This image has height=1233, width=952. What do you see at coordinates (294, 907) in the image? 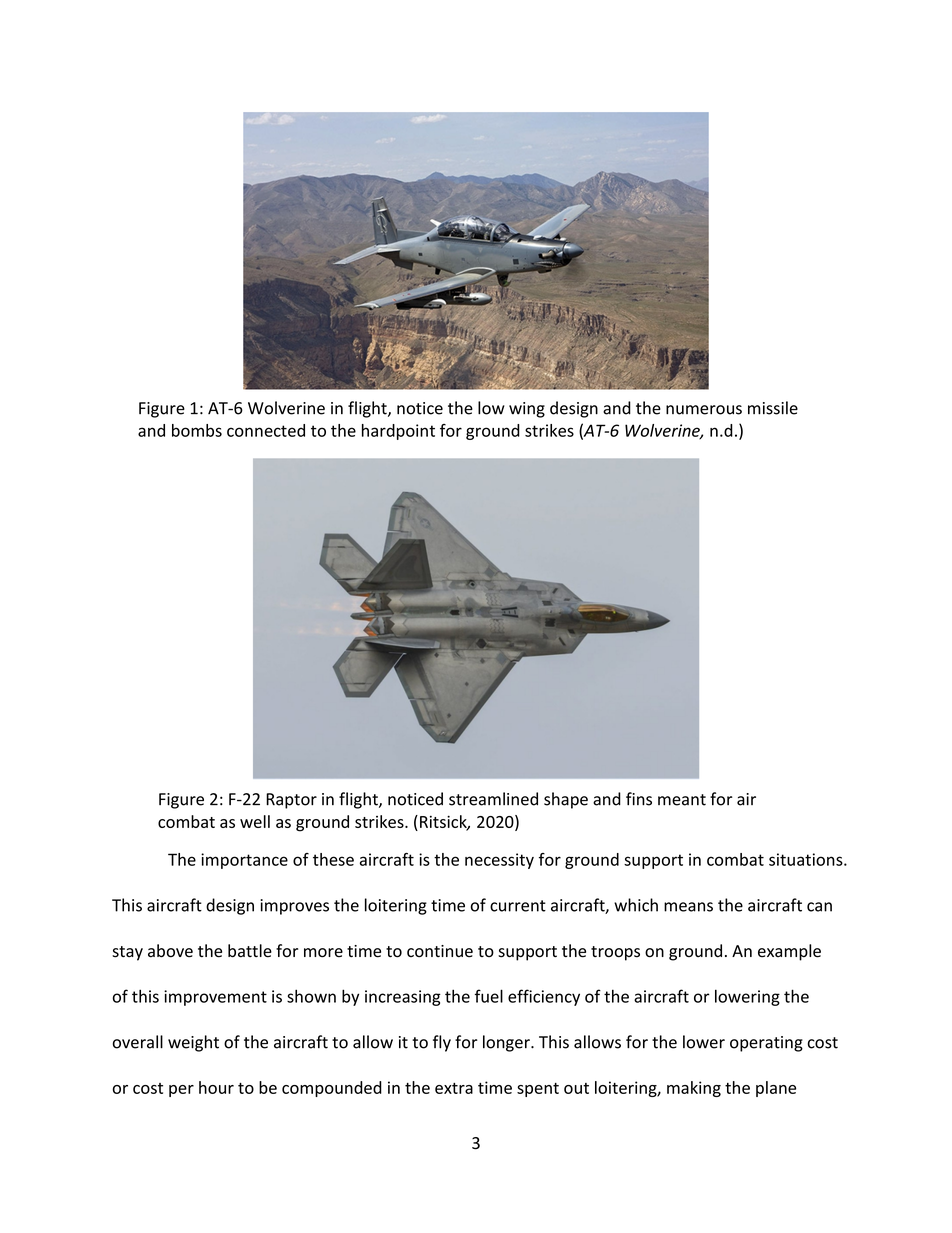
I see `improves` at bounding box center [294, 907].
